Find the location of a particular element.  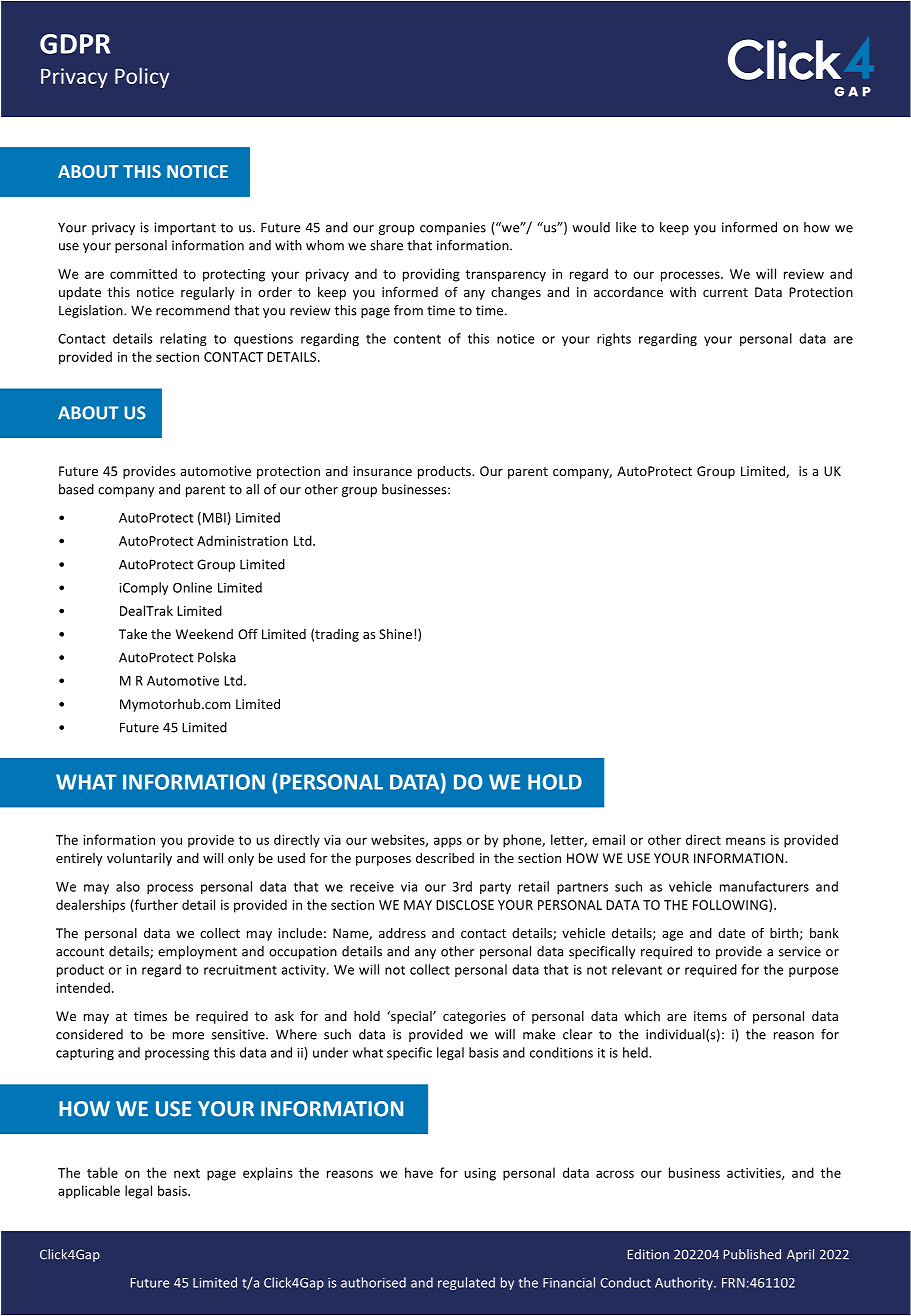

means is located at coordinates (746, 841).
